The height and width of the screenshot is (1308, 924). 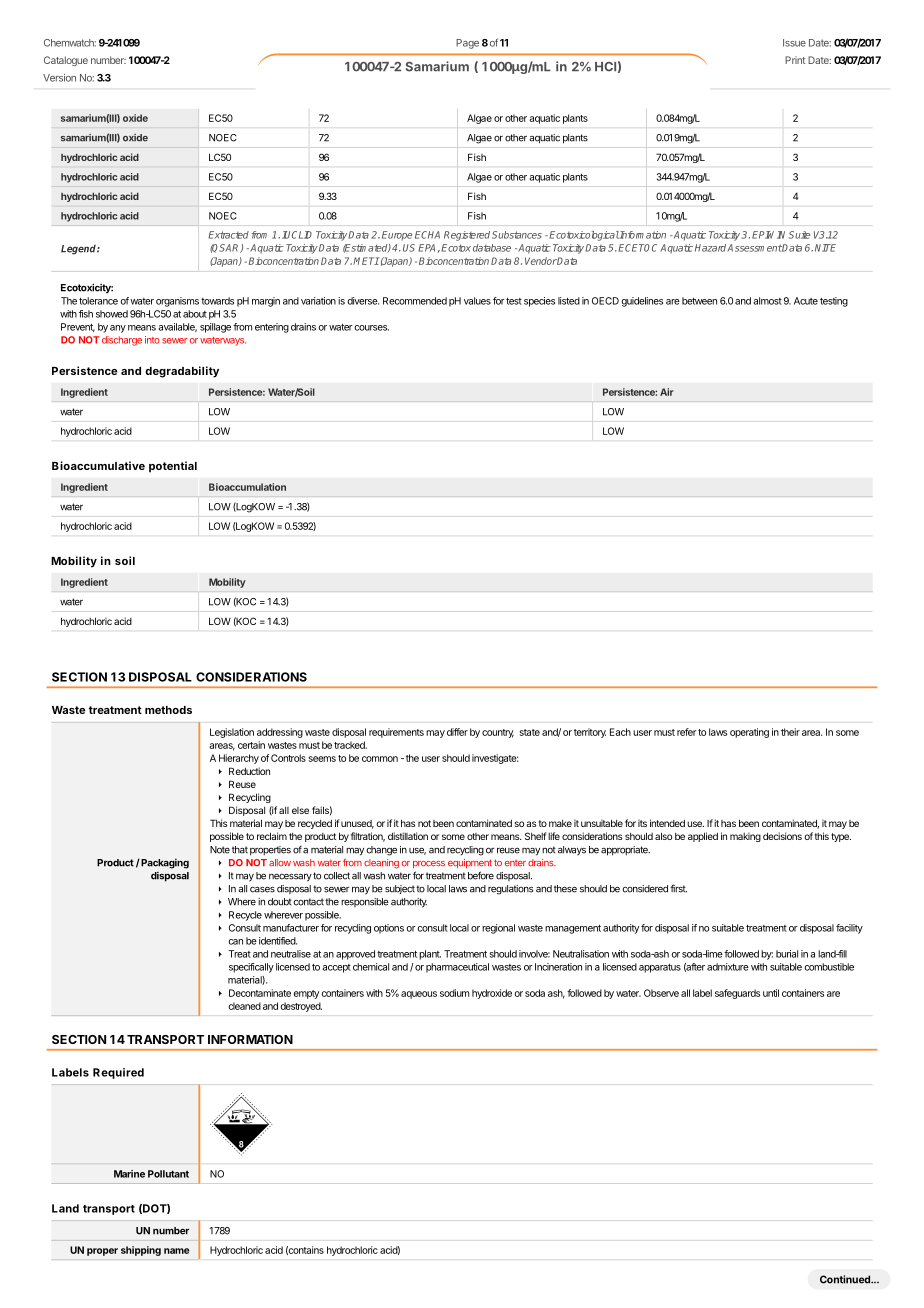 What do you see at coordinates (470, 863) in the screenshot?
I see `equipment` at bounding box center [470, 863].
